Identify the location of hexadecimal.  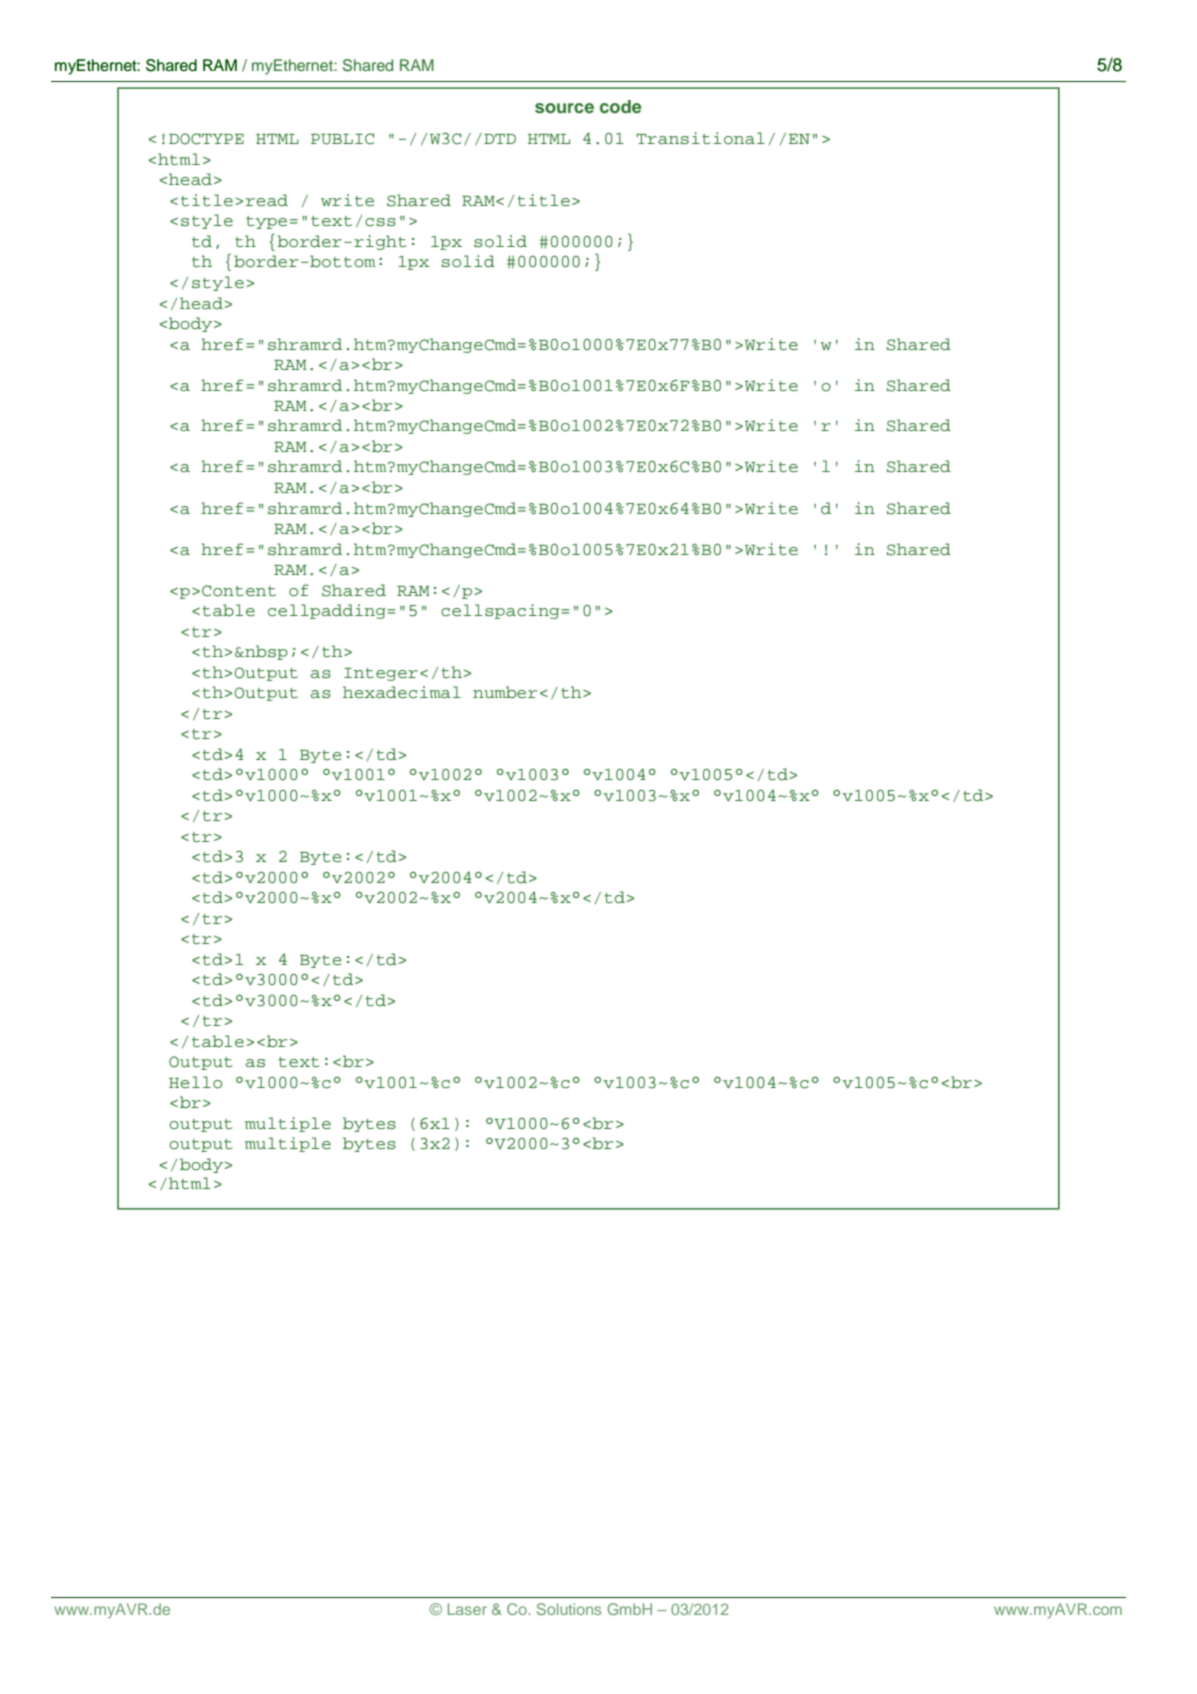
(402, 692).
